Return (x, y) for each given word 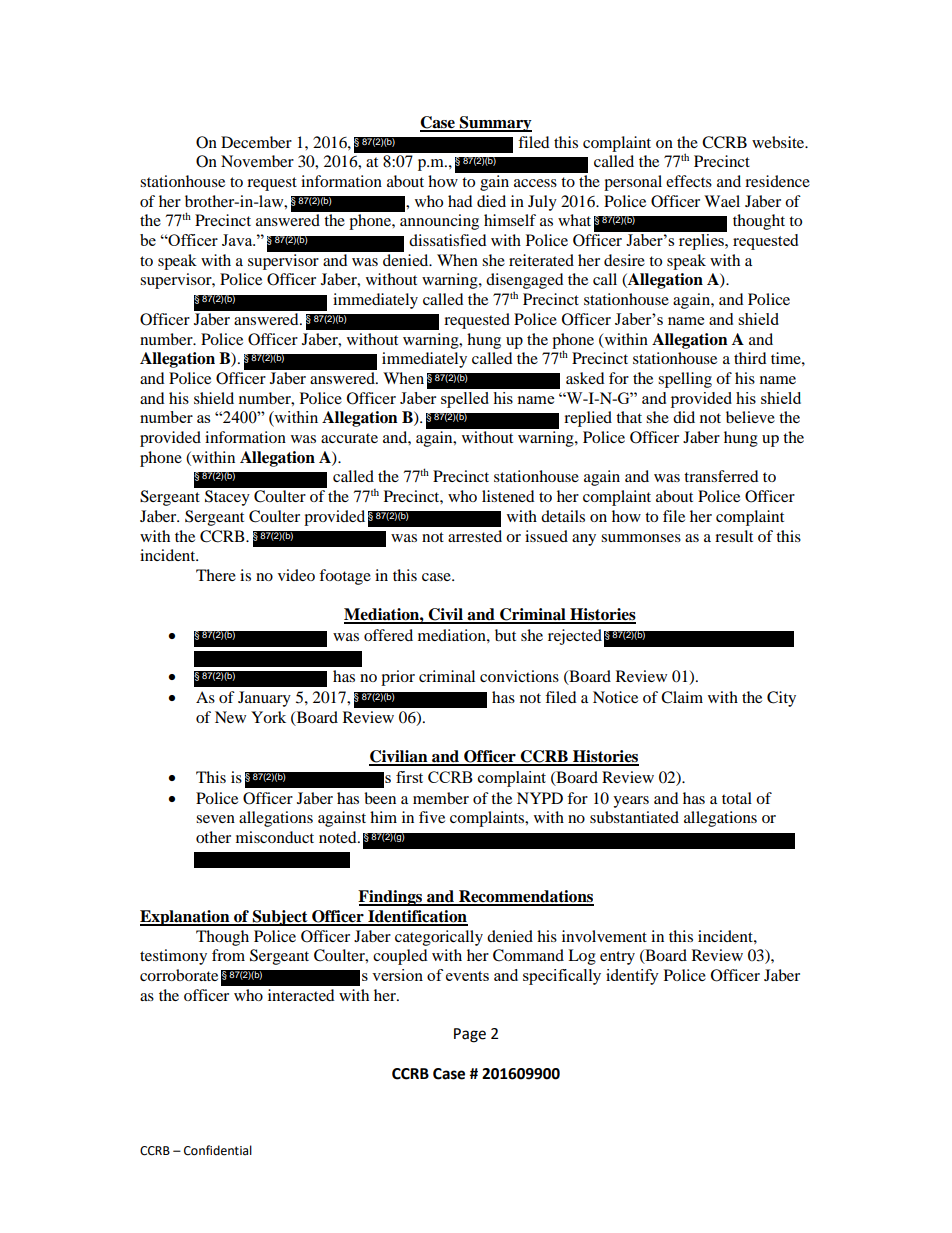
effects (689, 181)
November (257, 161)
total (737, 798)
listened (508, 496)
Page (470, 1035)
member (441, 798)
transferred (721, 476)
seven (215, 819)
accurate (349, 438)
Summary (495, 124)
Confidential (218, 1150)
